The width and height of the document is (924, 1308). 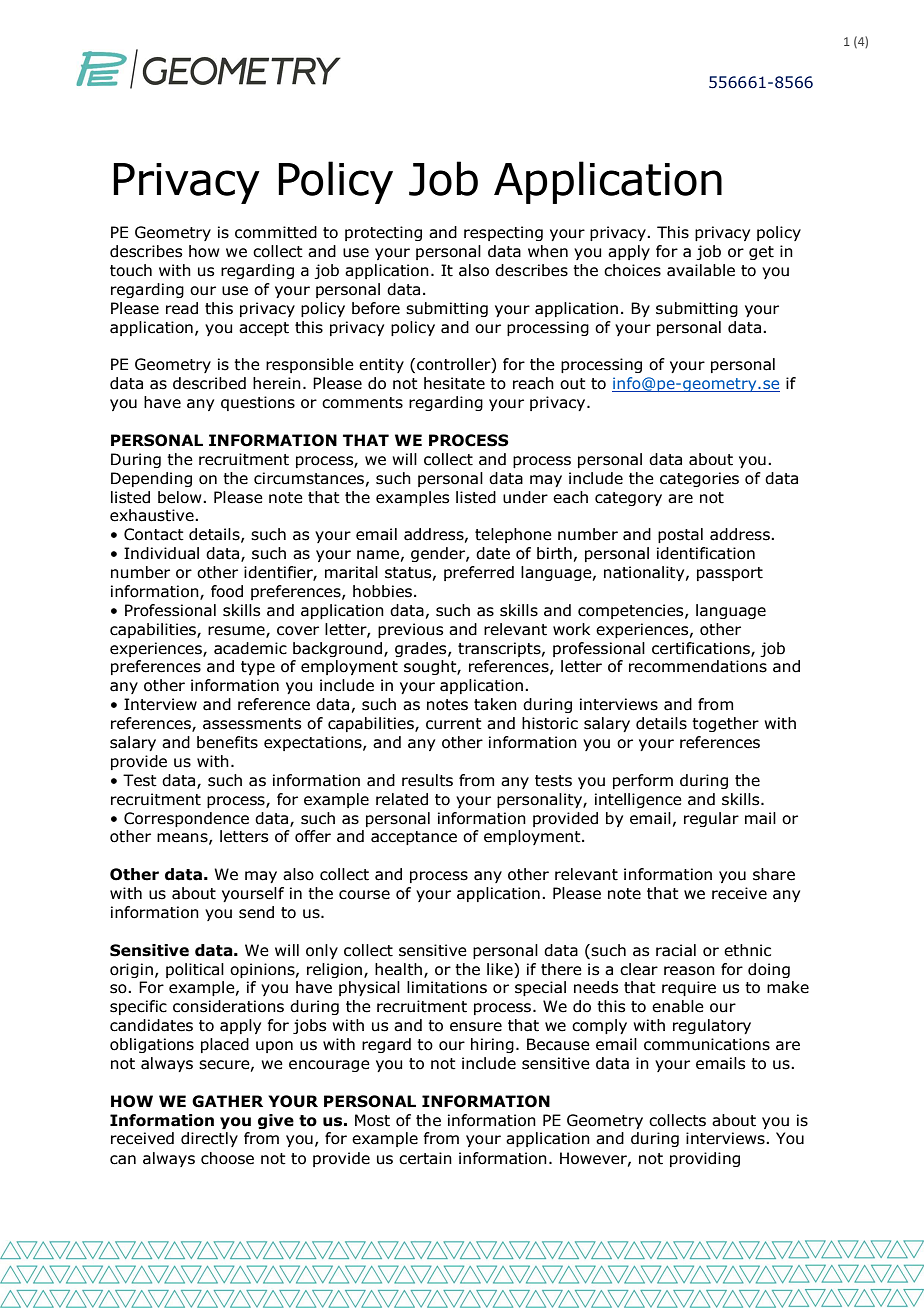 I want to click on questions, so click(x=258, y=403).
